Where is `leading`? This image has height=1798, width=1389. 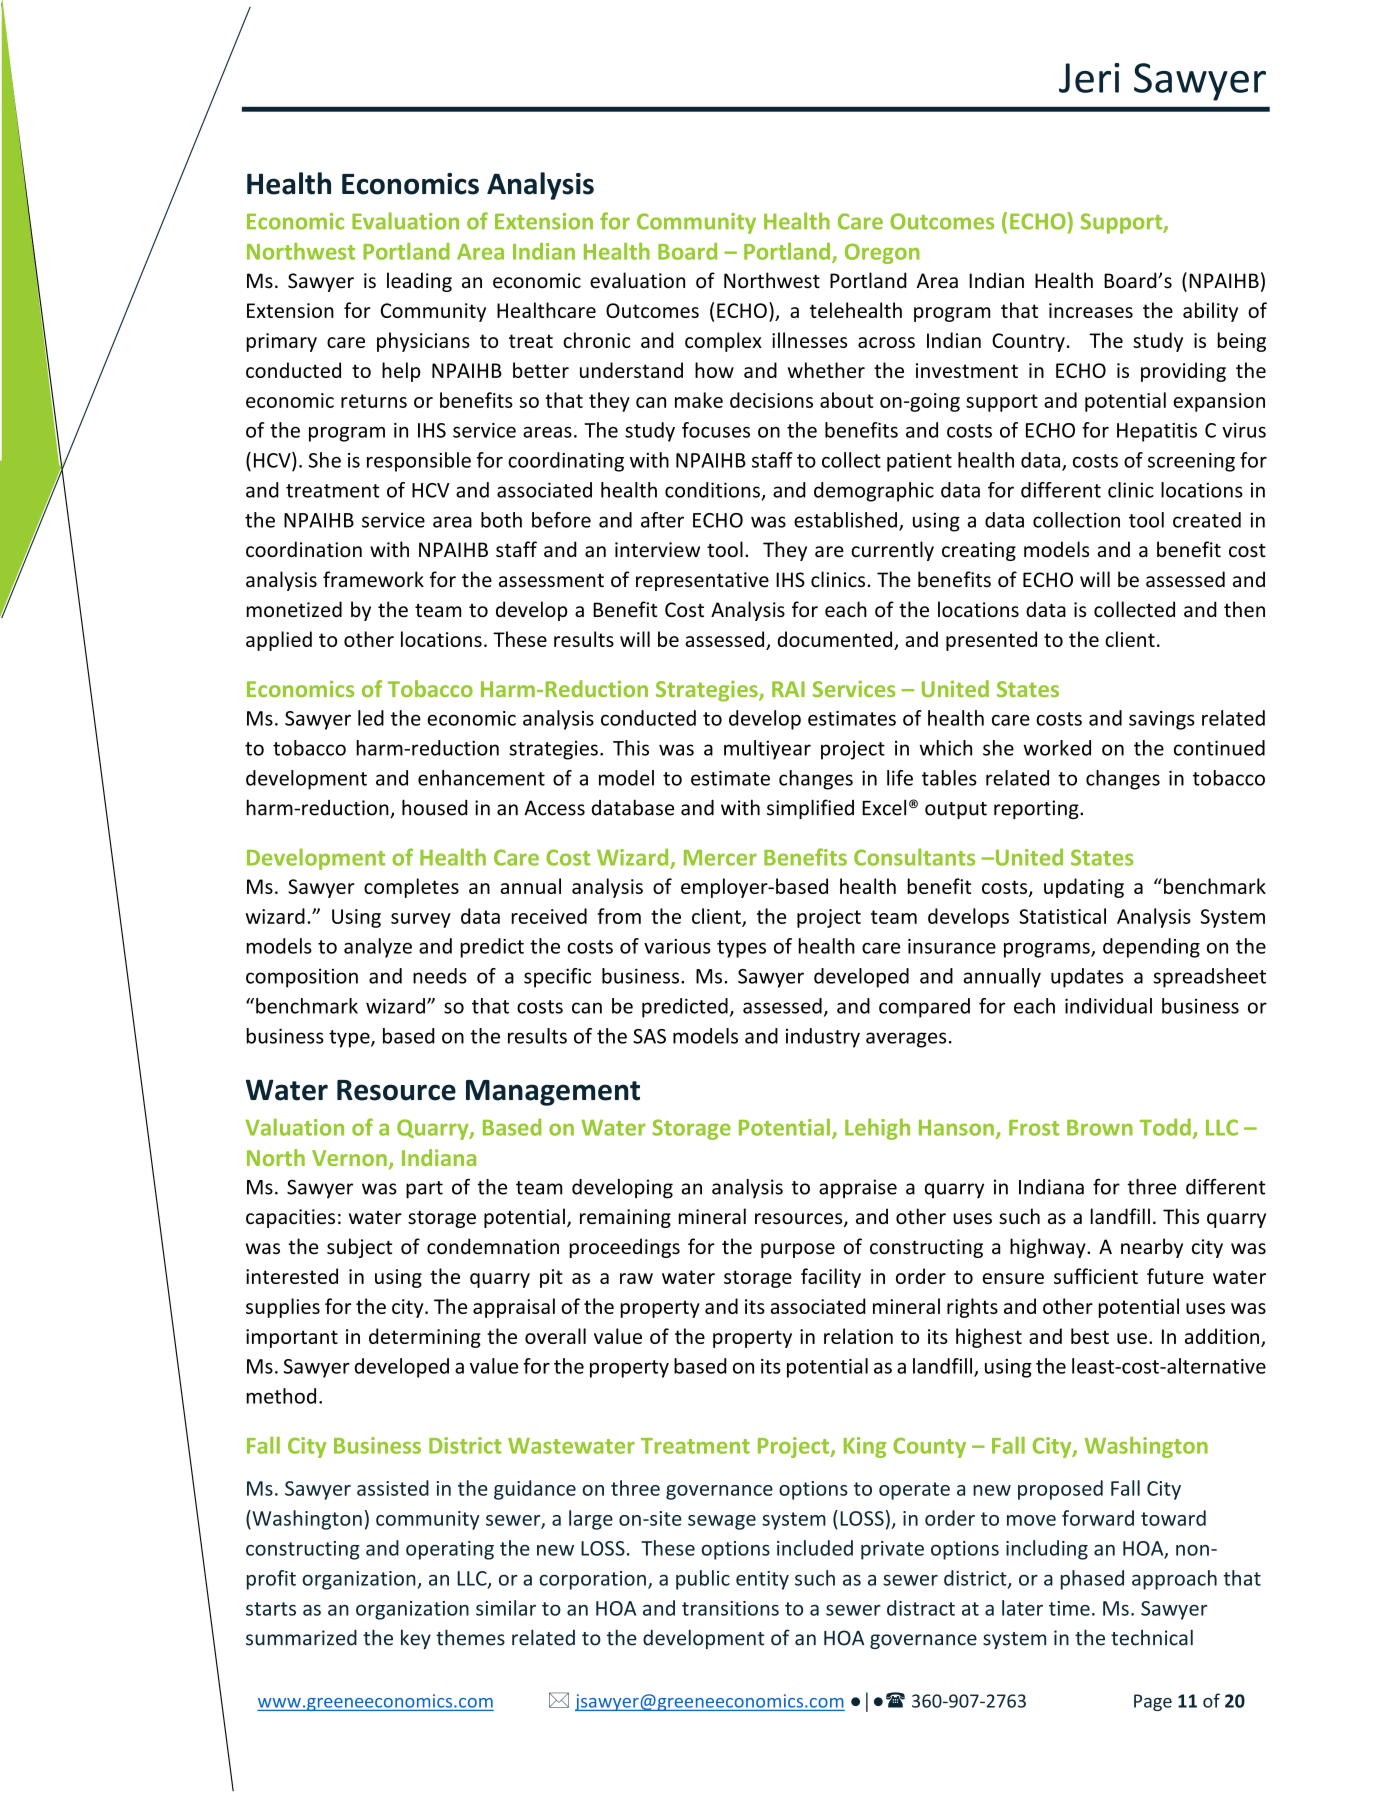 leading is located at coordinates (419, 282).
